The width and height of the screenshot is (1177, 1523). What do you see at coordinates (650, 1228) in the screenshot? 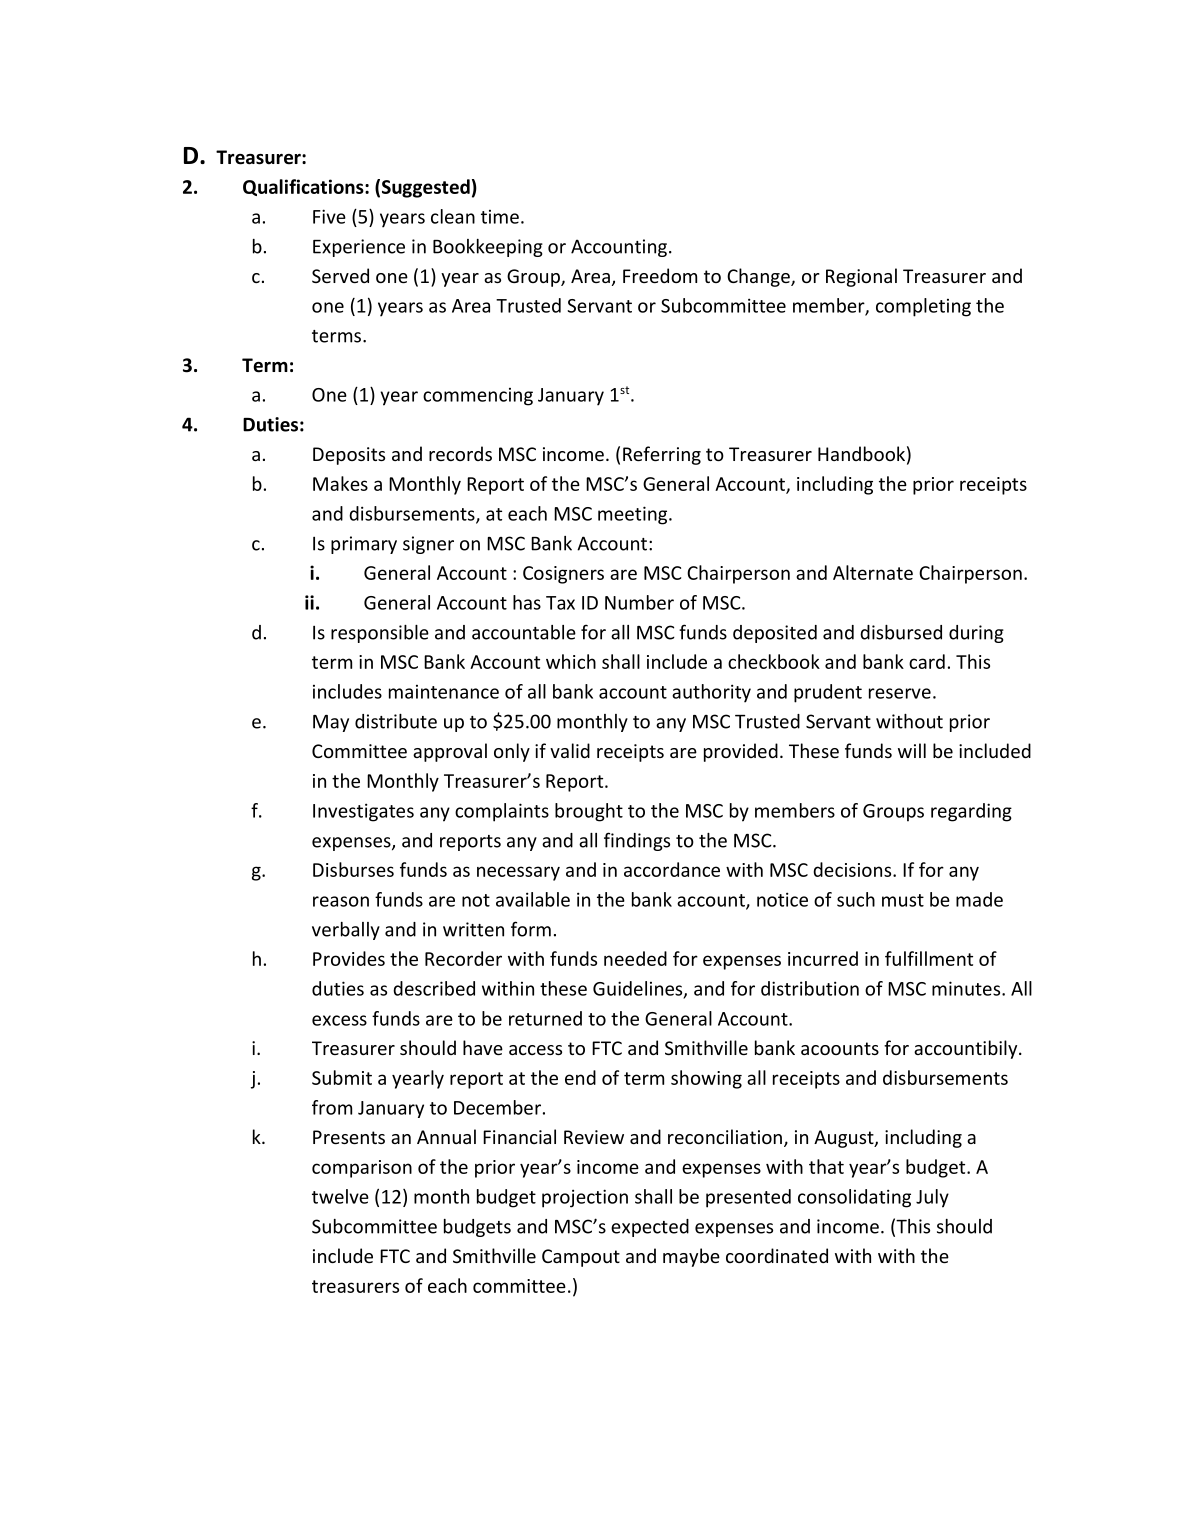
I see `expected` at bounding box center [650, 1228].
